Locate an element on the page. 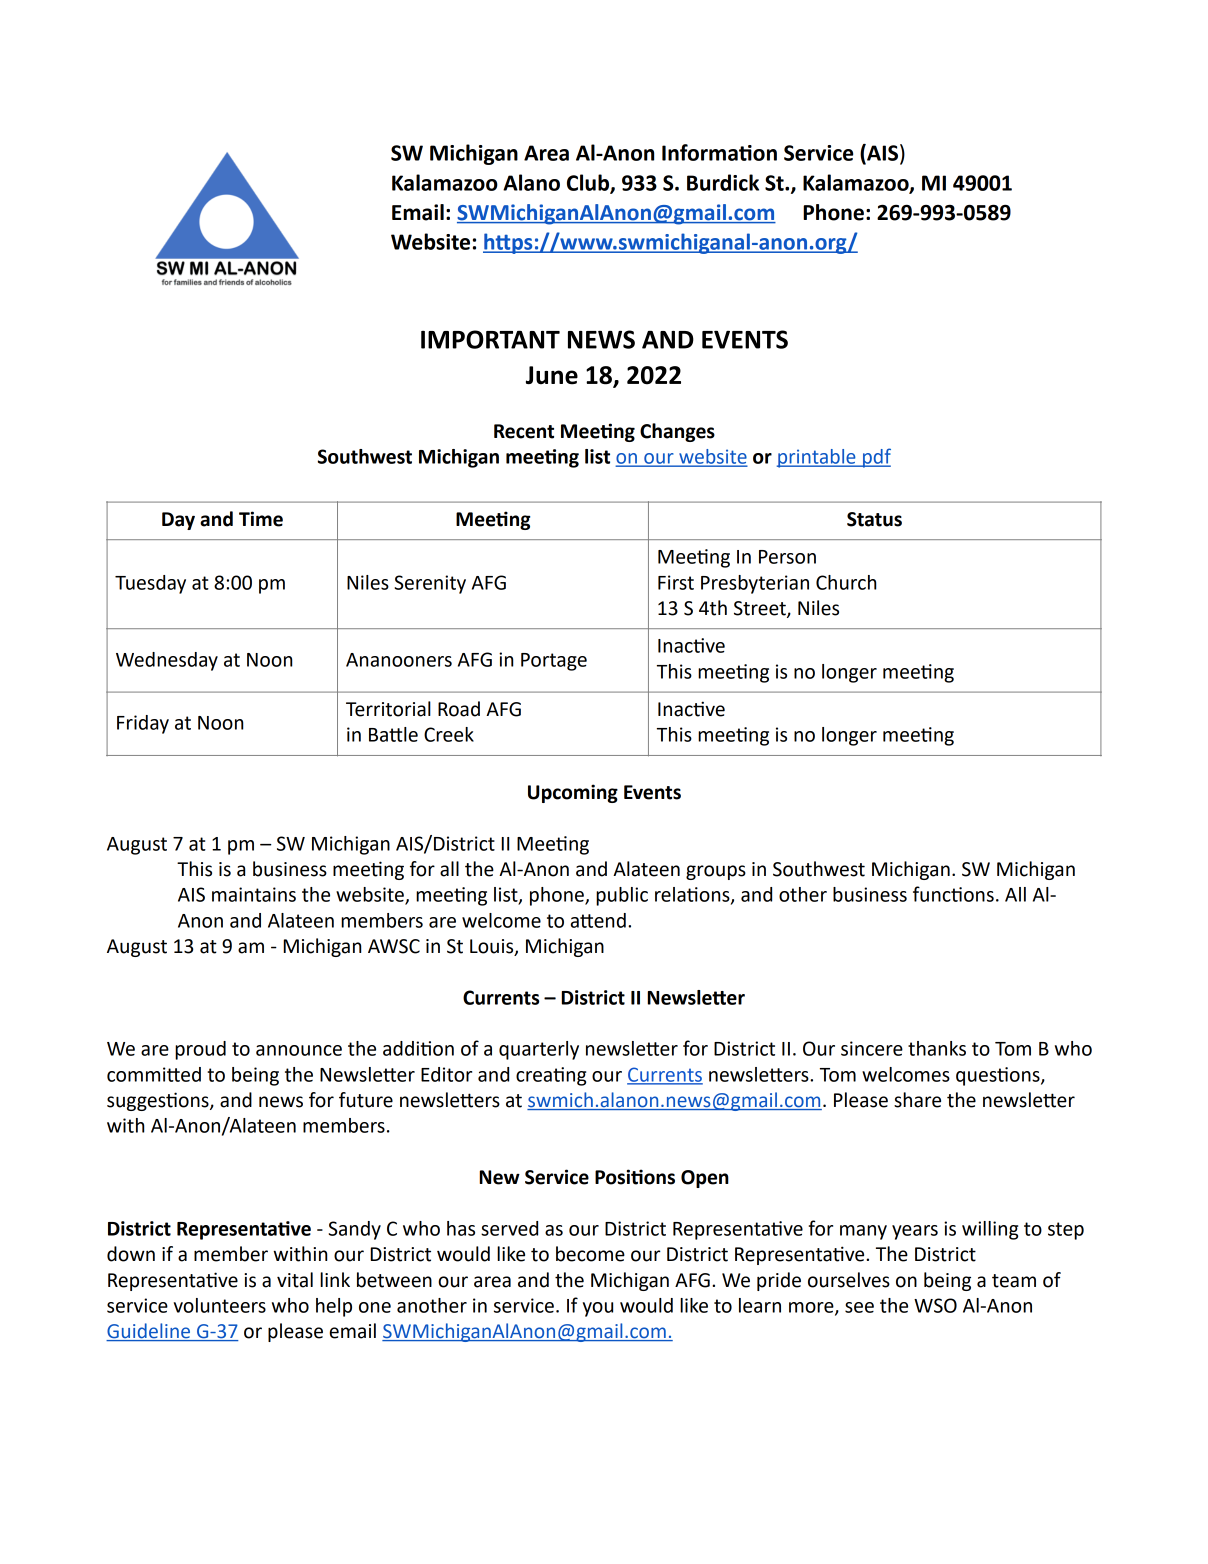  Time is located at coordinates (261, 519).
